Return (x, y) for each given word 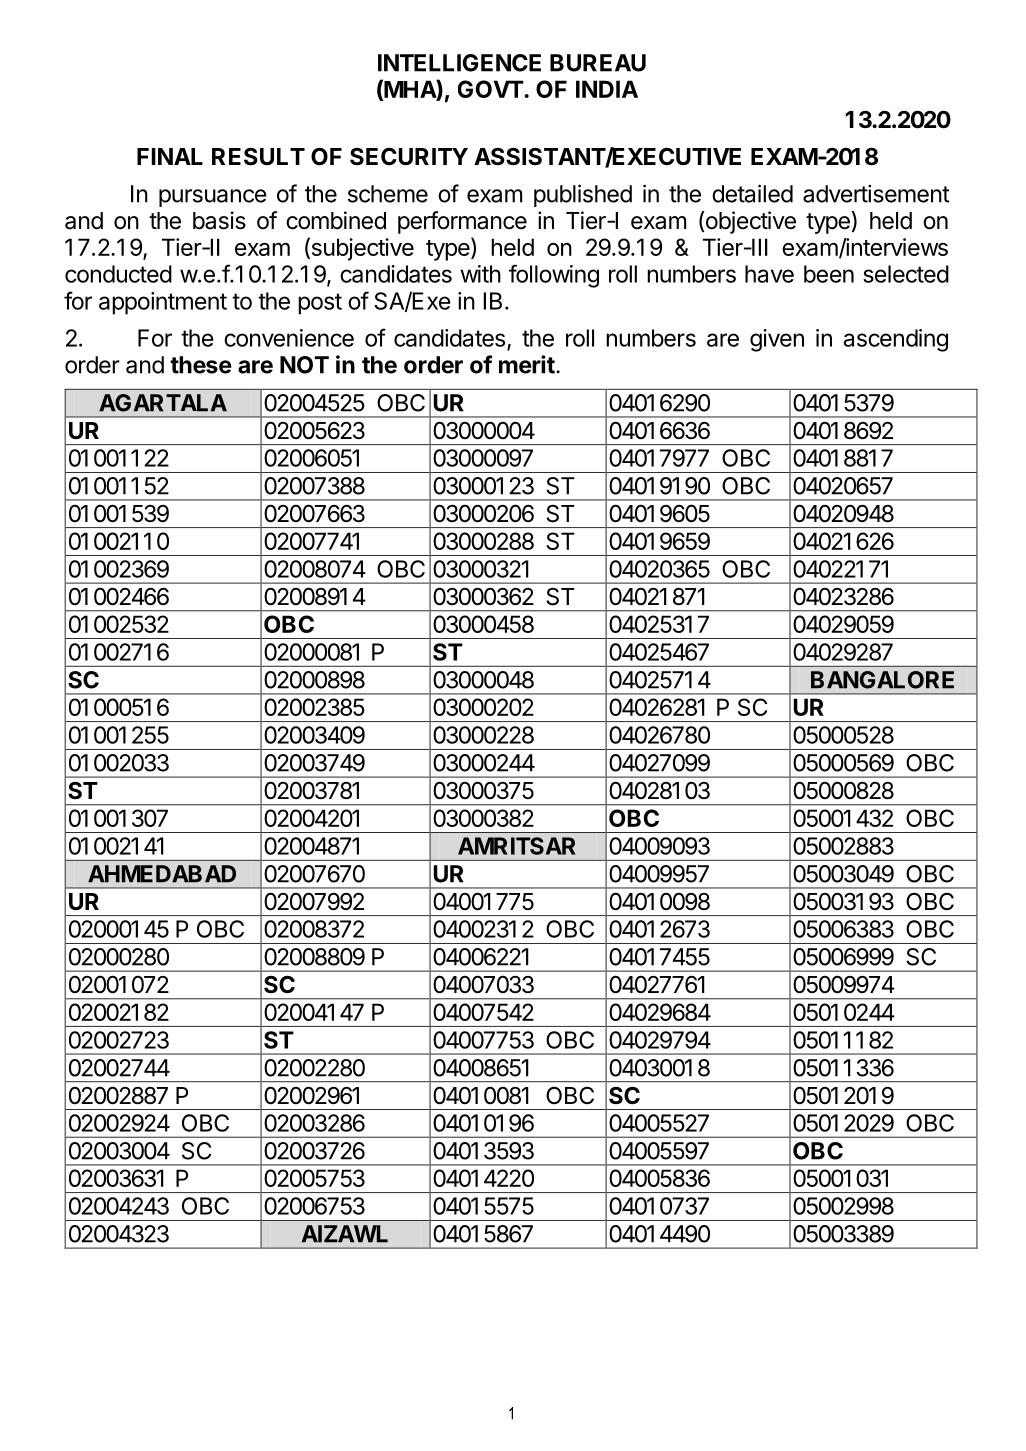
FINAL (170, 156)
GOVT (491, 89)
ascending (896, 340)
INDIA (607, 89)
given (777, 340)
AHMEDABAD (162, 874)
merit (527, 364)
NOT (304, 365)
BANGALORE (882, 680)
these (201, 365)
